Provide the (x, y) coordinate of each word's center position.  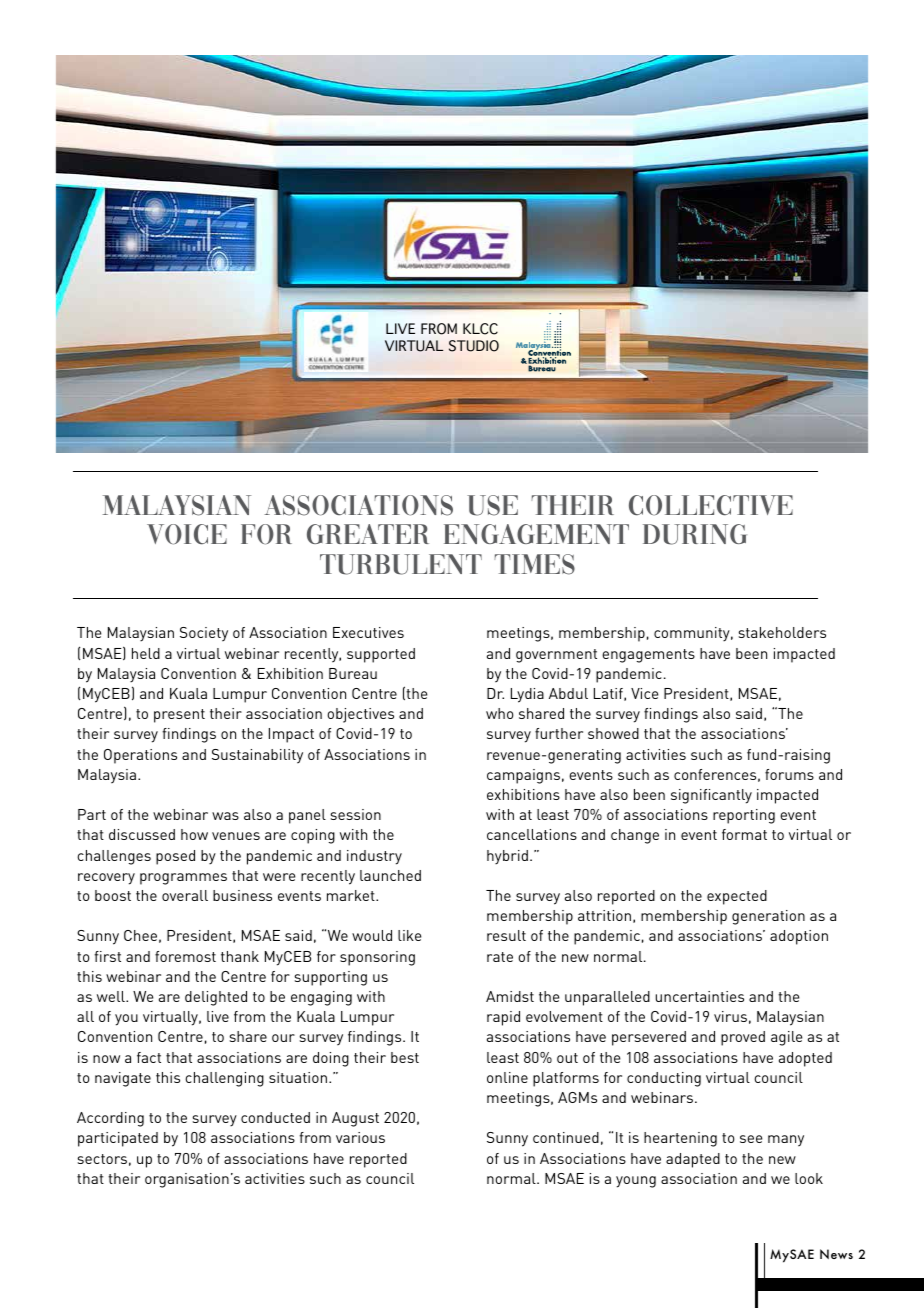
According (110, 1119)
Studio (474, 346)
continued (566, 1137)
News (836, 1254)
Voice (187, 534)
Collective (711, 505)
